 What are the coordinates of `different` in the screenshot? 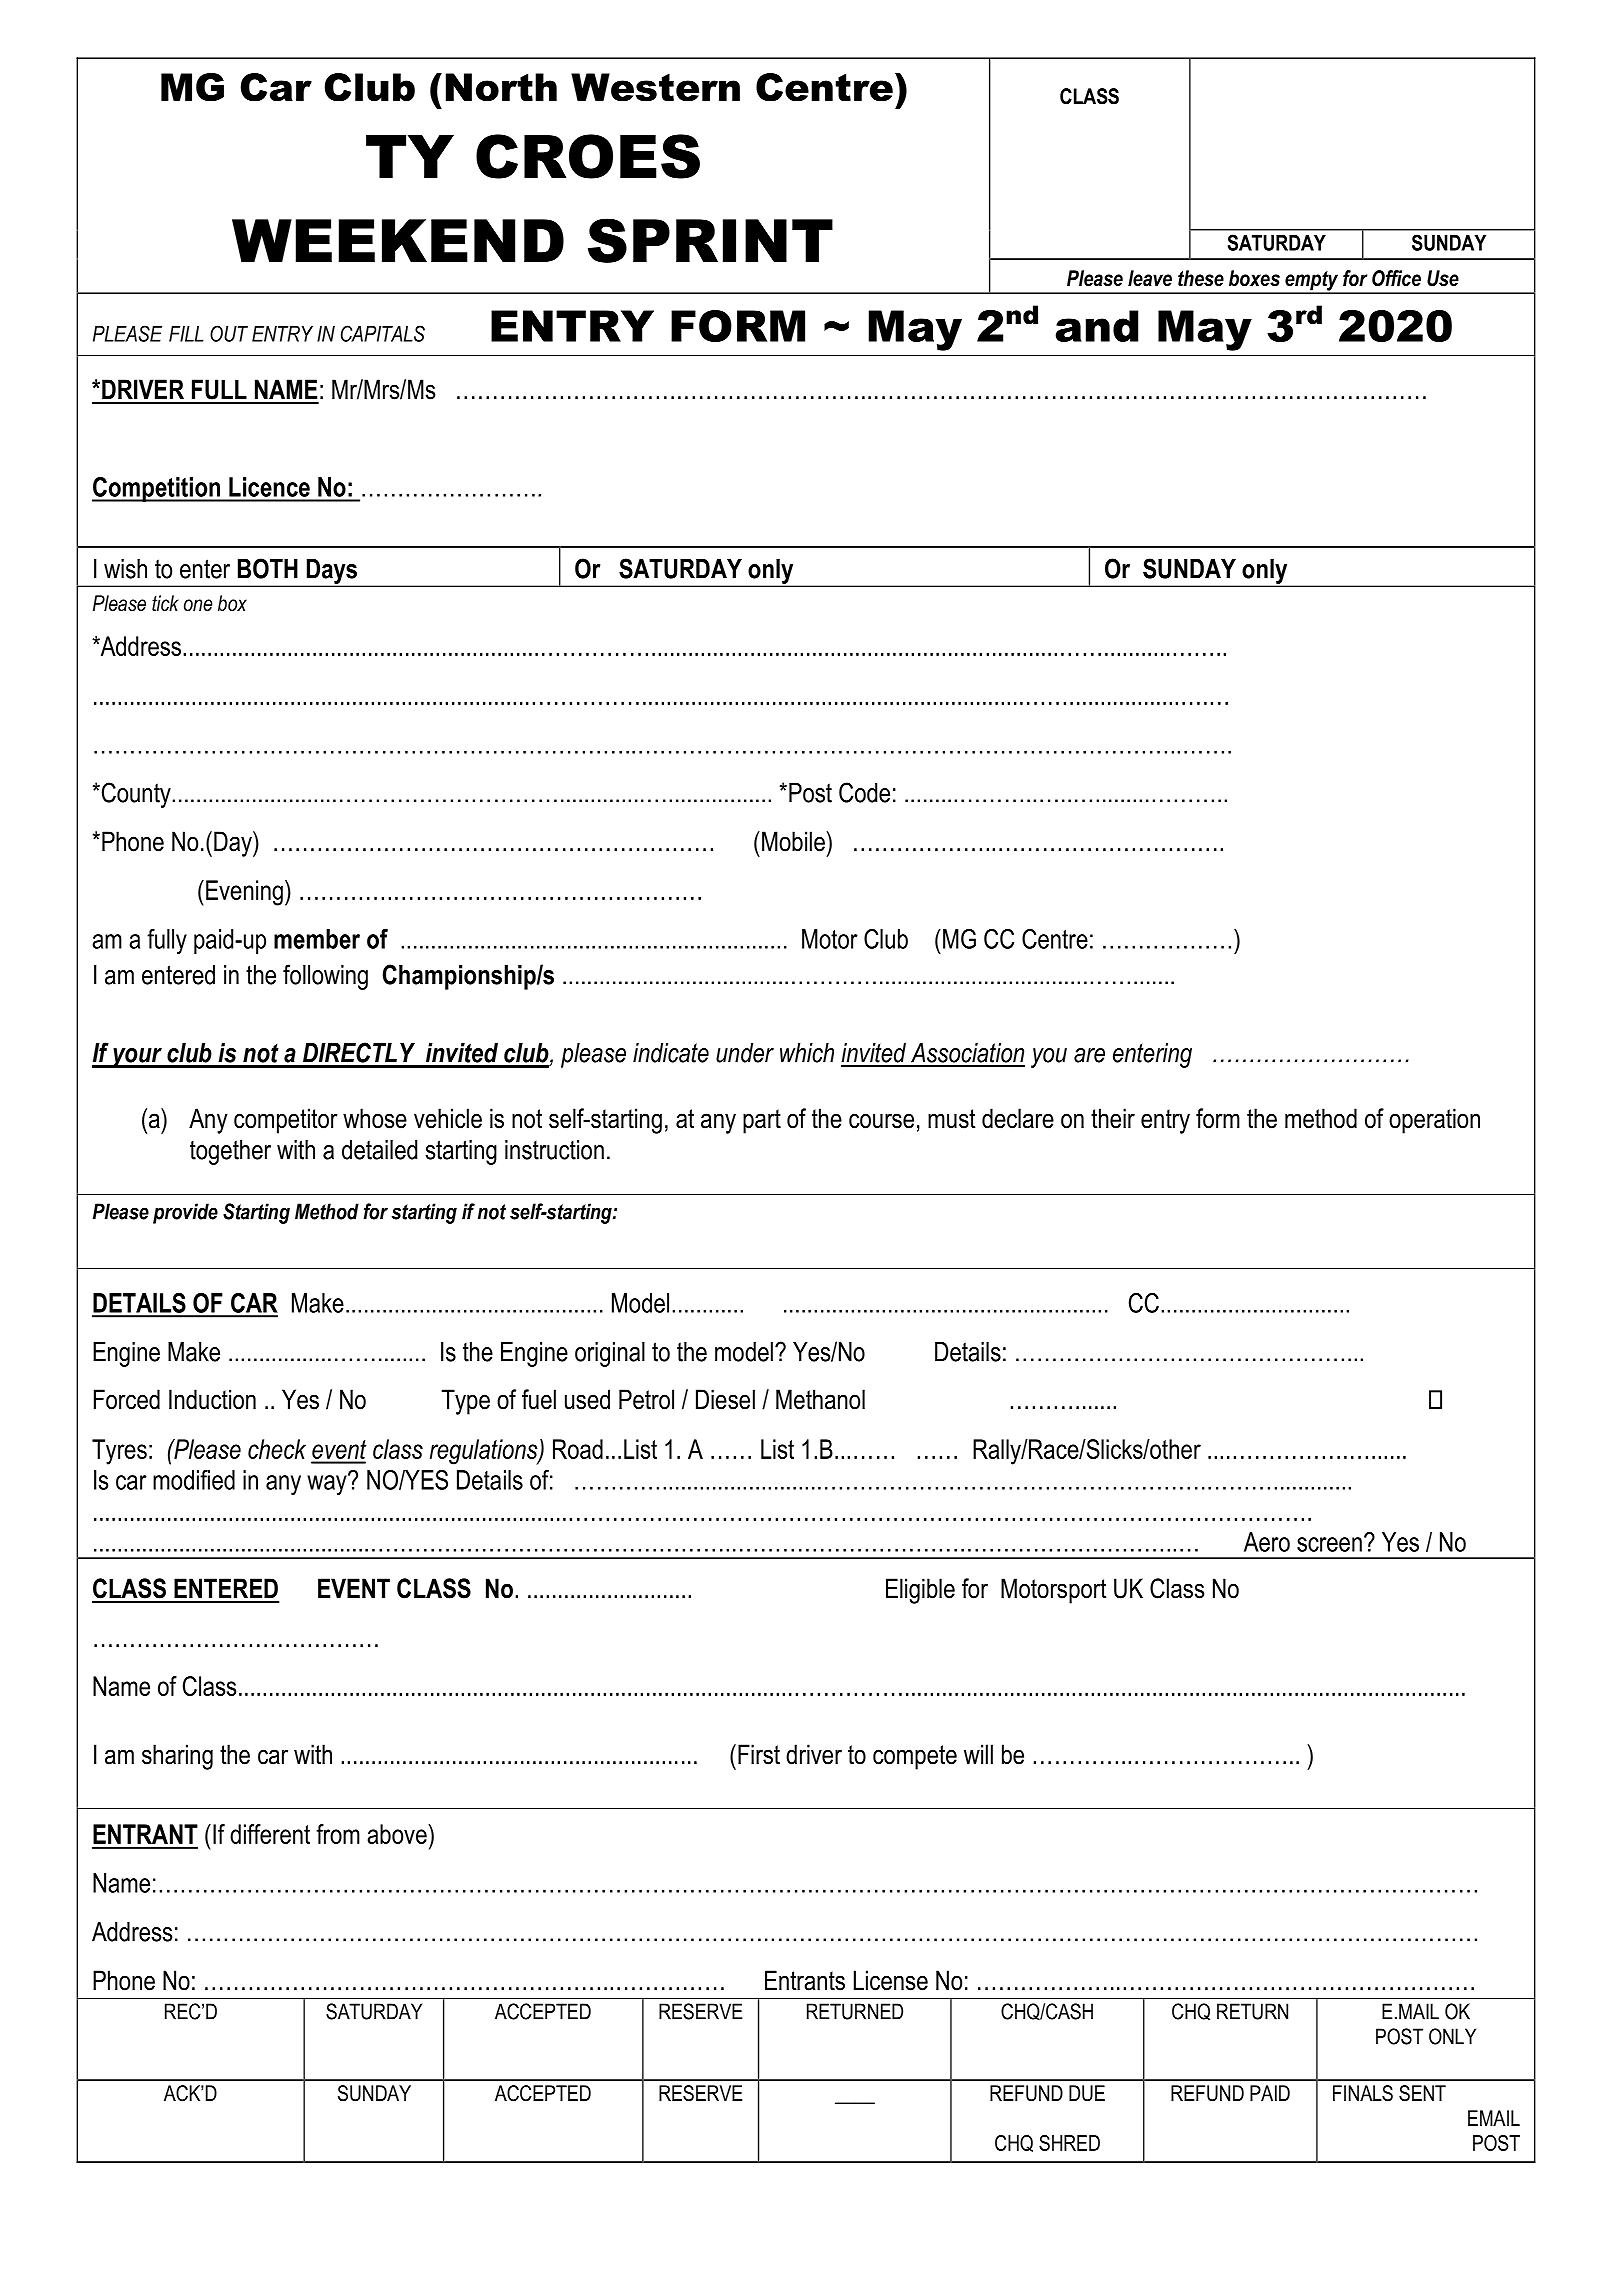 It's located at (270, 1834).
